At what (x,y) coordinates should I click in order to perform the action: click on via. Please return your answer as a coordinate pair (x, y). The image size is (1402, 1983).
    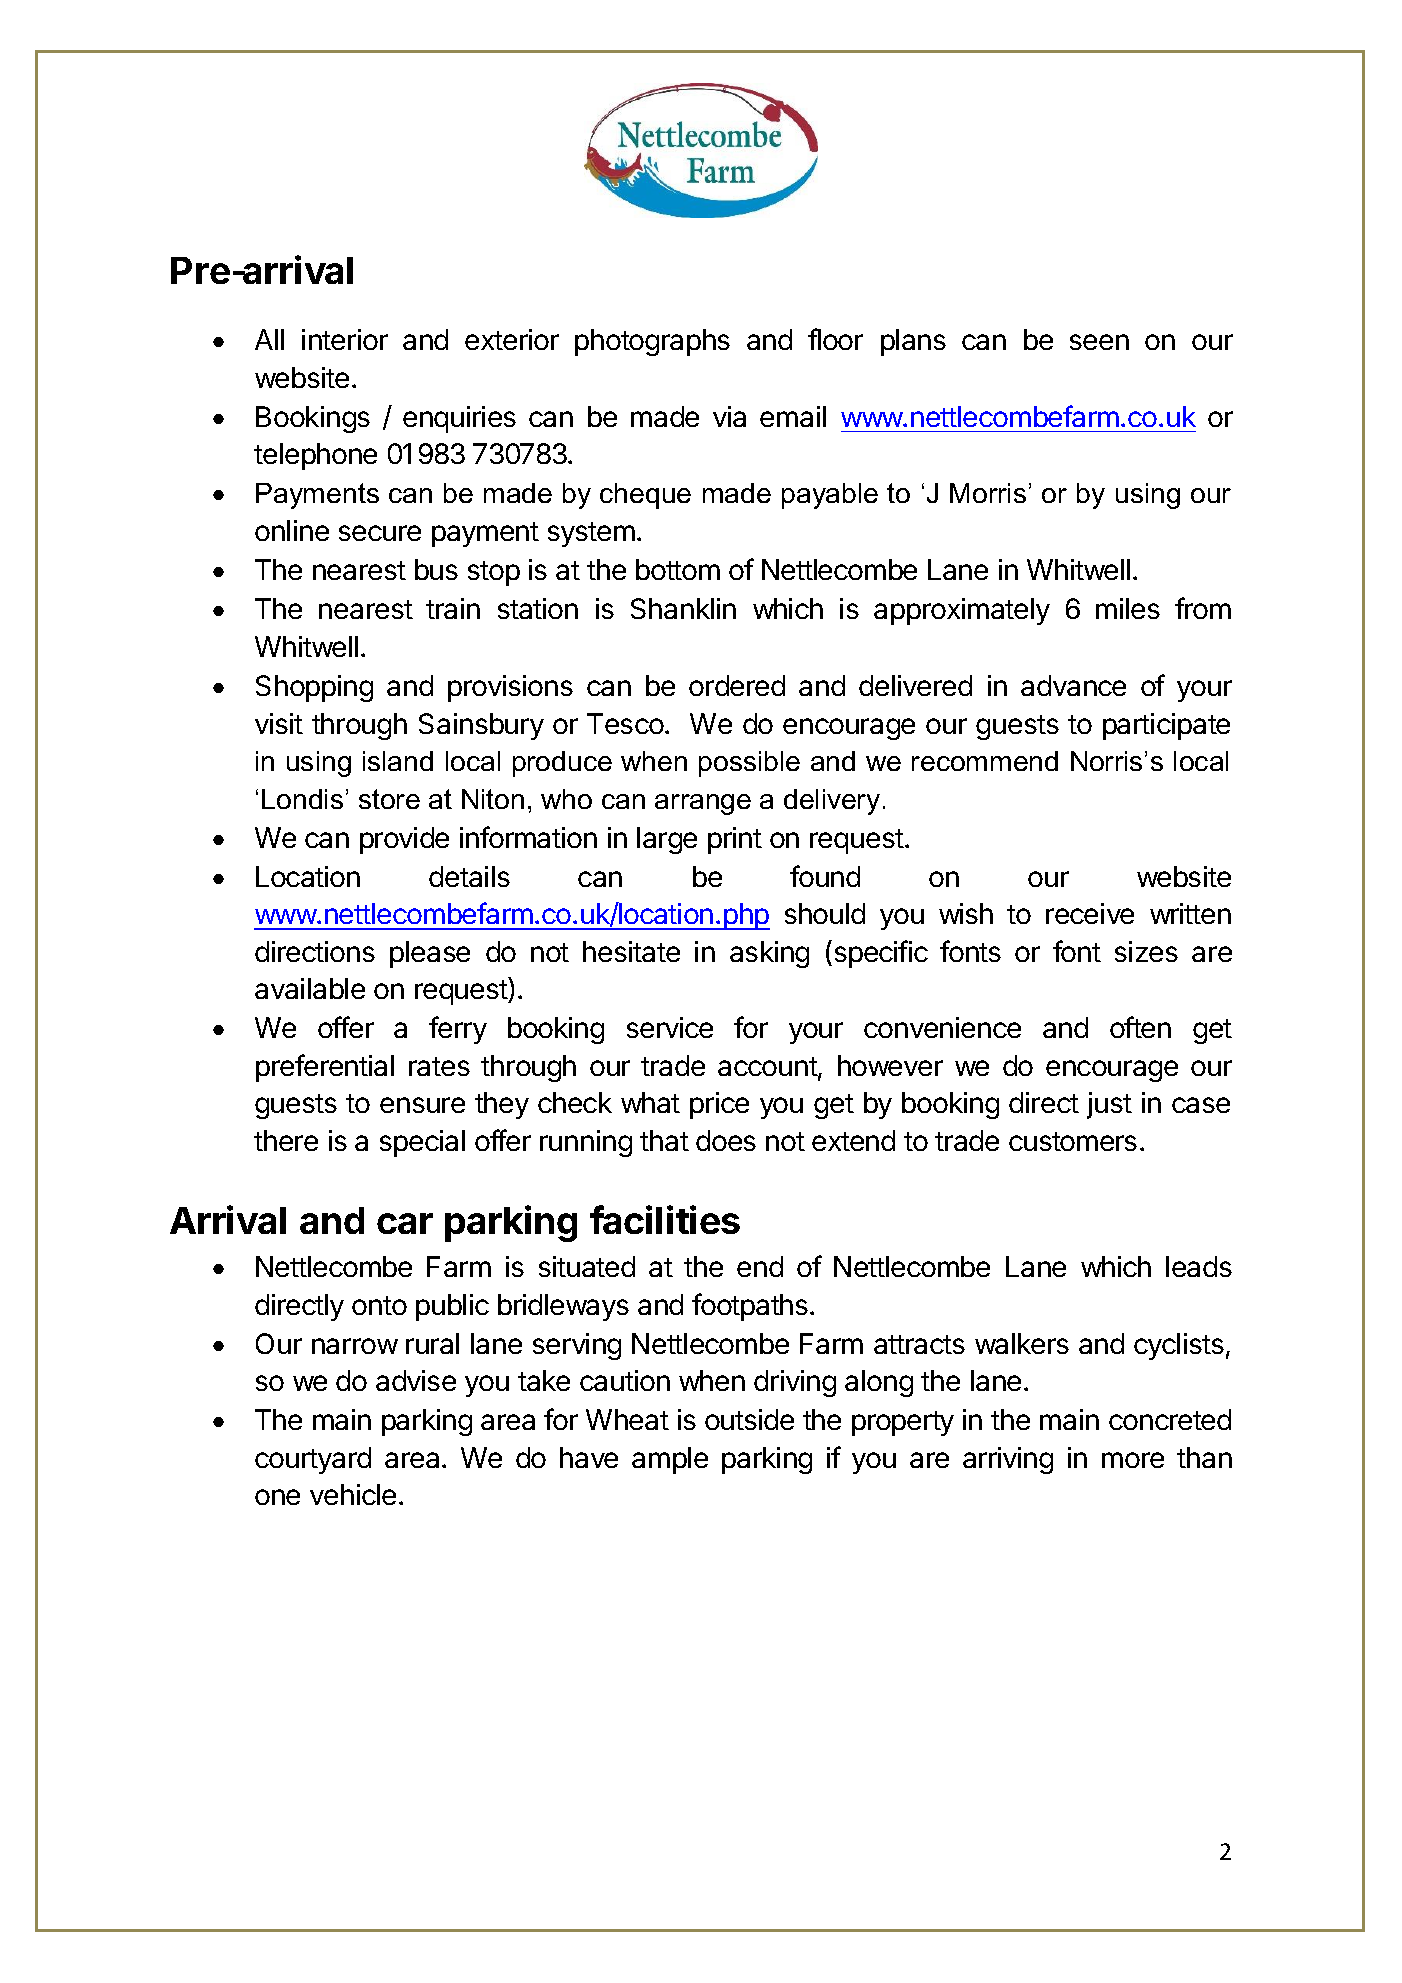
    Looking at the image, I should click on (729, 416).
